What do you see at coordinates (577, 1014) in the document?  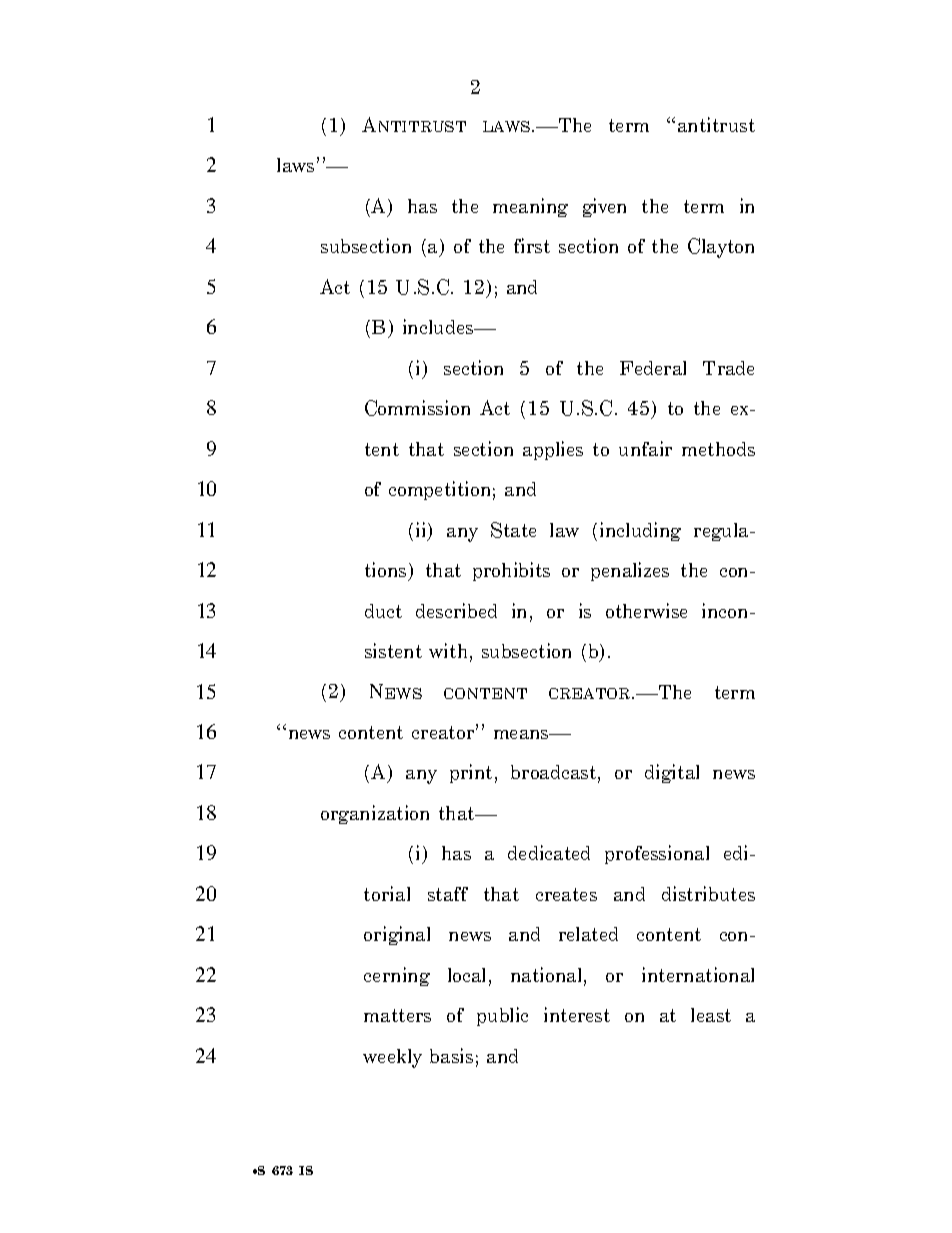 I see `interest` at bounding box center [577, 1014].
